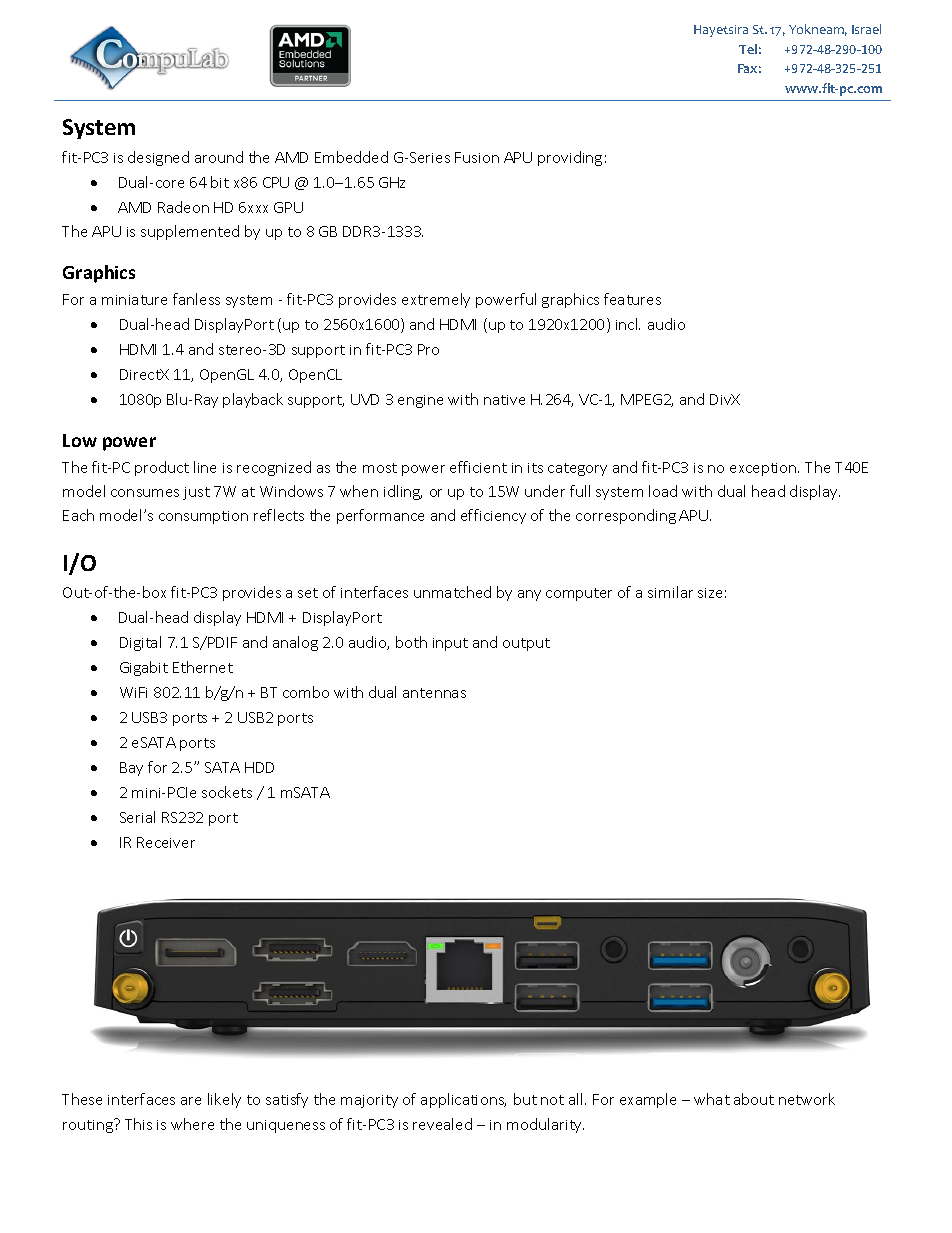 This screenshot has height=1233, width=952. What do you see at coordinates (477, 157) in the screenshot?
I see `Fusion` at bounding box center [477, 157].
